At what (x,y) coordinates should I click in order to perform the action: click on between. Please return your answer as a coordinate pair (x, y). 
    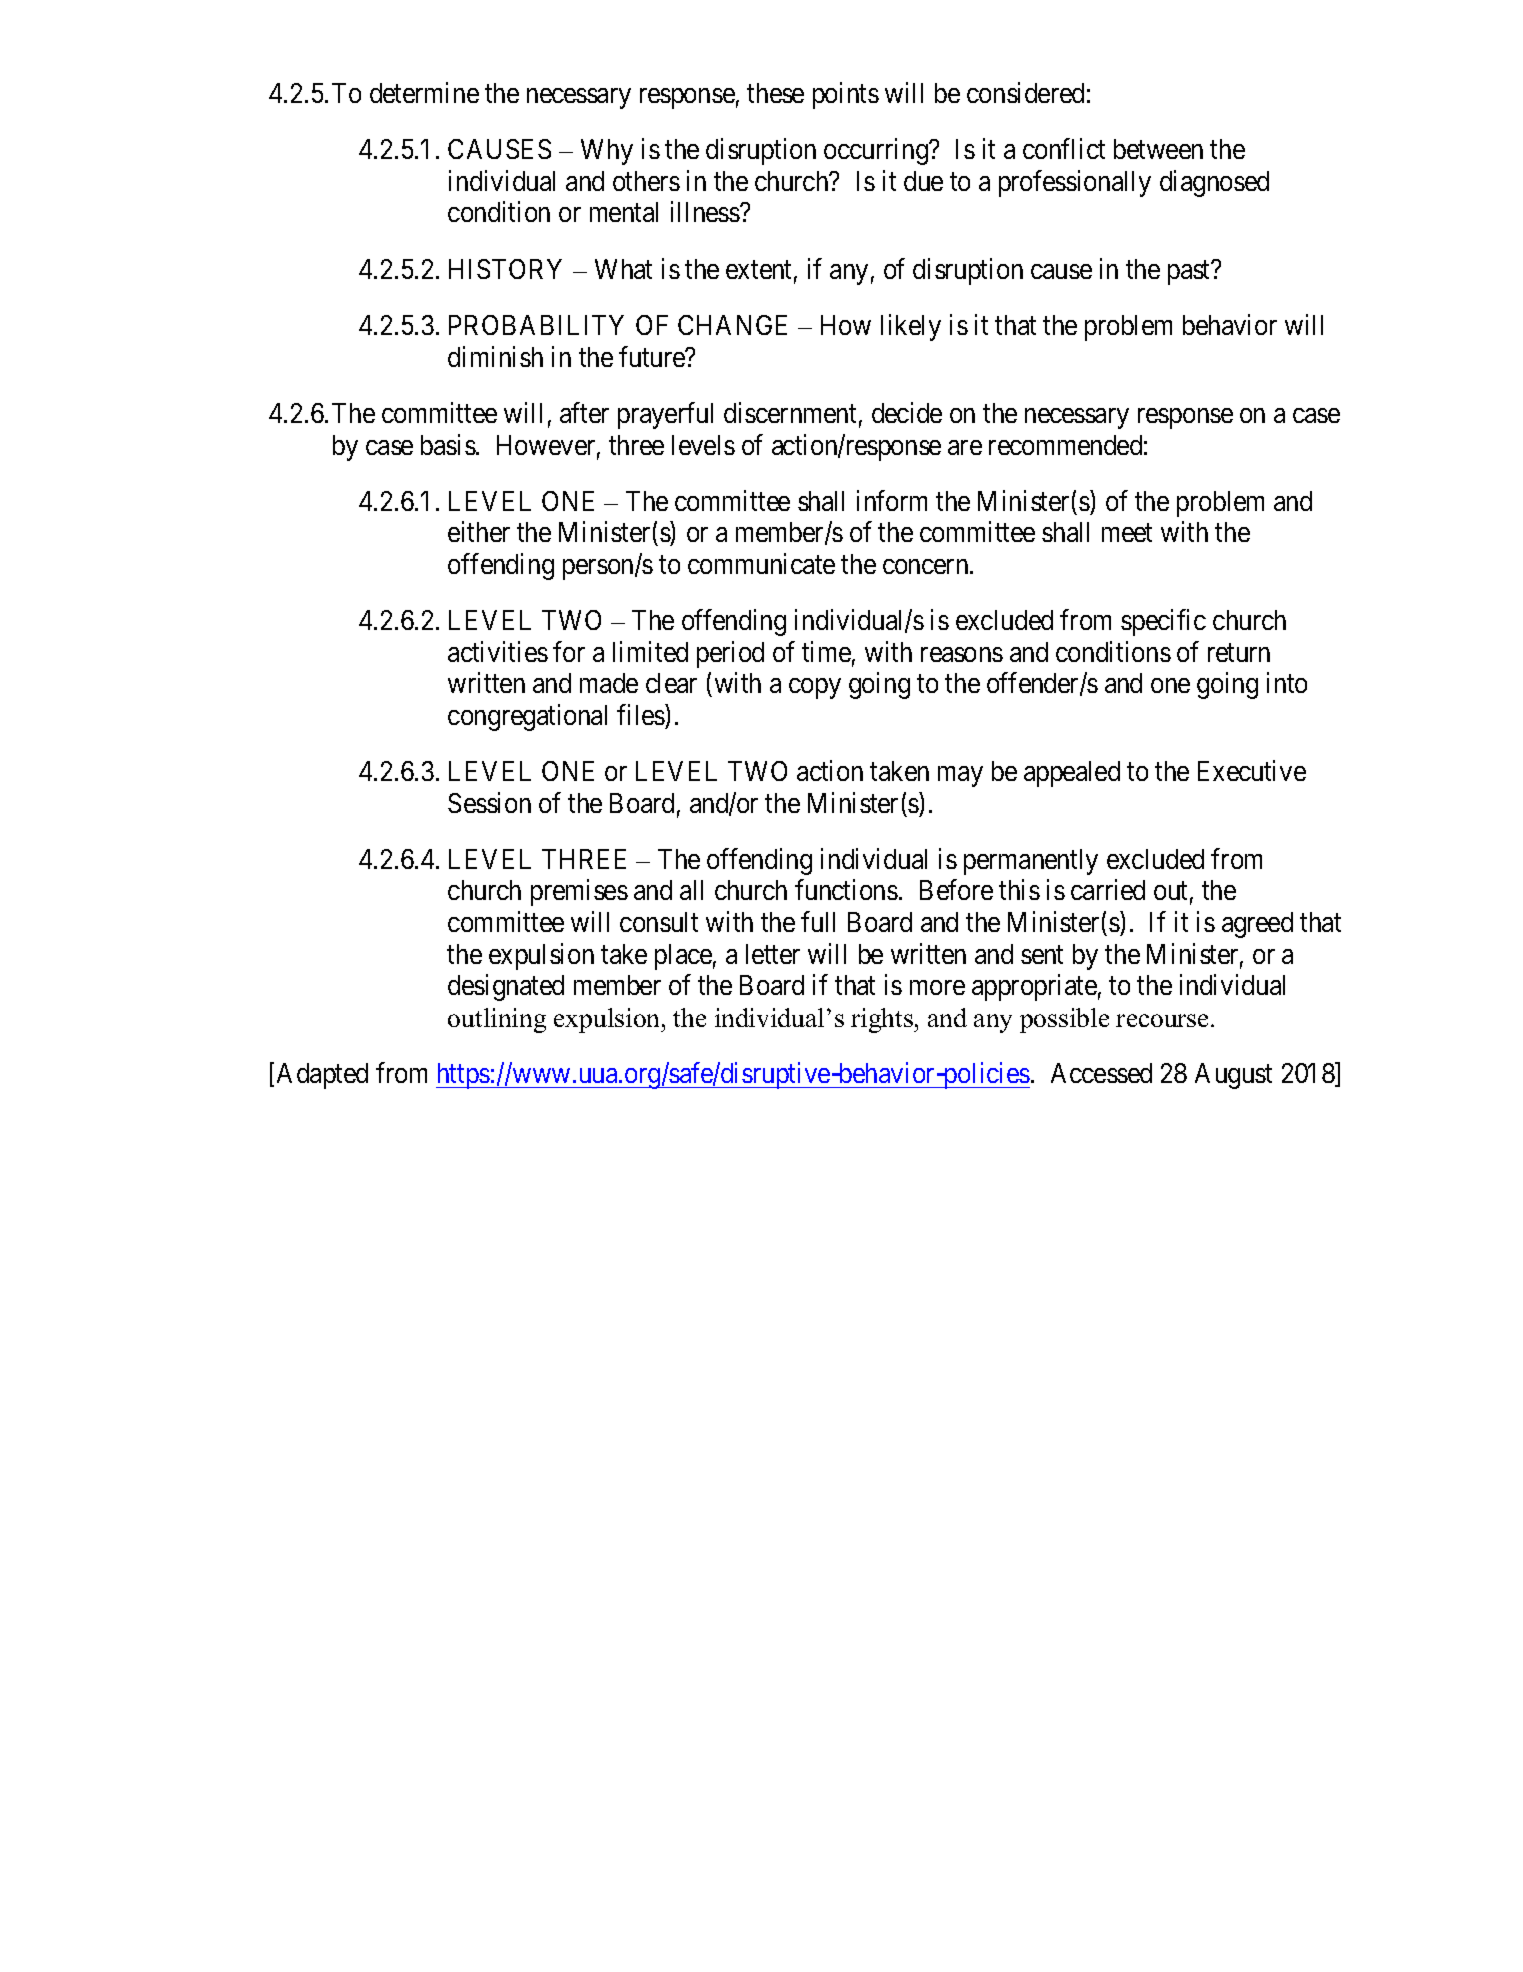
    Looking at the image, I should click on (1158, 149).
